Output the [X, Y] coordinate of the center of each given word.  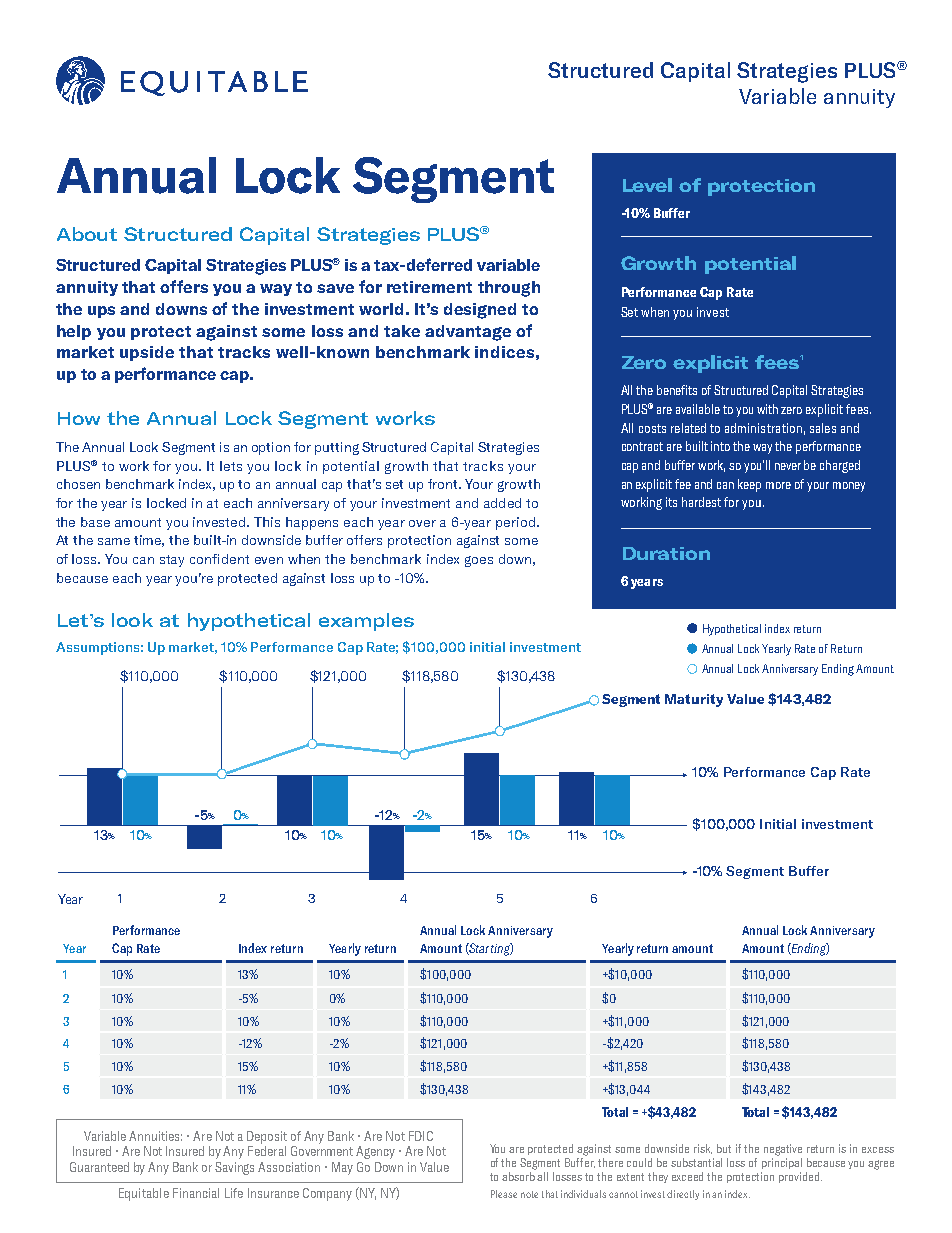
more [778, 485]
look [132, 620]
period [515, 523]
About [87, 234]
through [509, 289]
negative [783, 1150]
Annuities [155, 1136]
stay [172, 561]
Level [647, 185]
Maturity [694, 700]
